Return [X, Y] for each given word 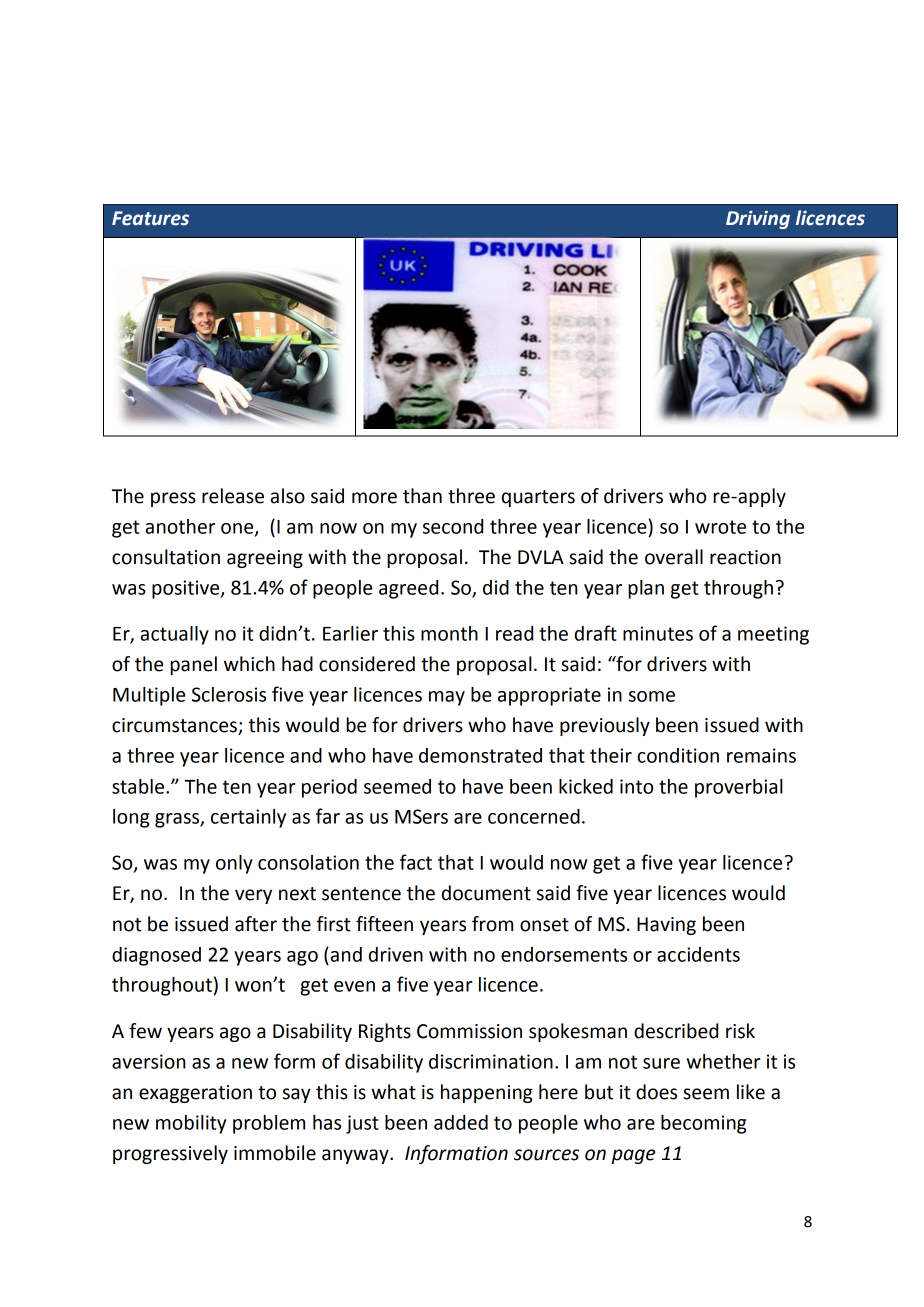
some [652, 696]
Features [150, 218]
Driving [758, 220]
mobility [191, 1124]
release [233, 496]
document [486, 893]
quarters [538, 498]
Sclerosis [229, 694]
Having [666, 926]
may [447, 698]
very [253, 896]
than [422, 496]
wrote [720, 527]
